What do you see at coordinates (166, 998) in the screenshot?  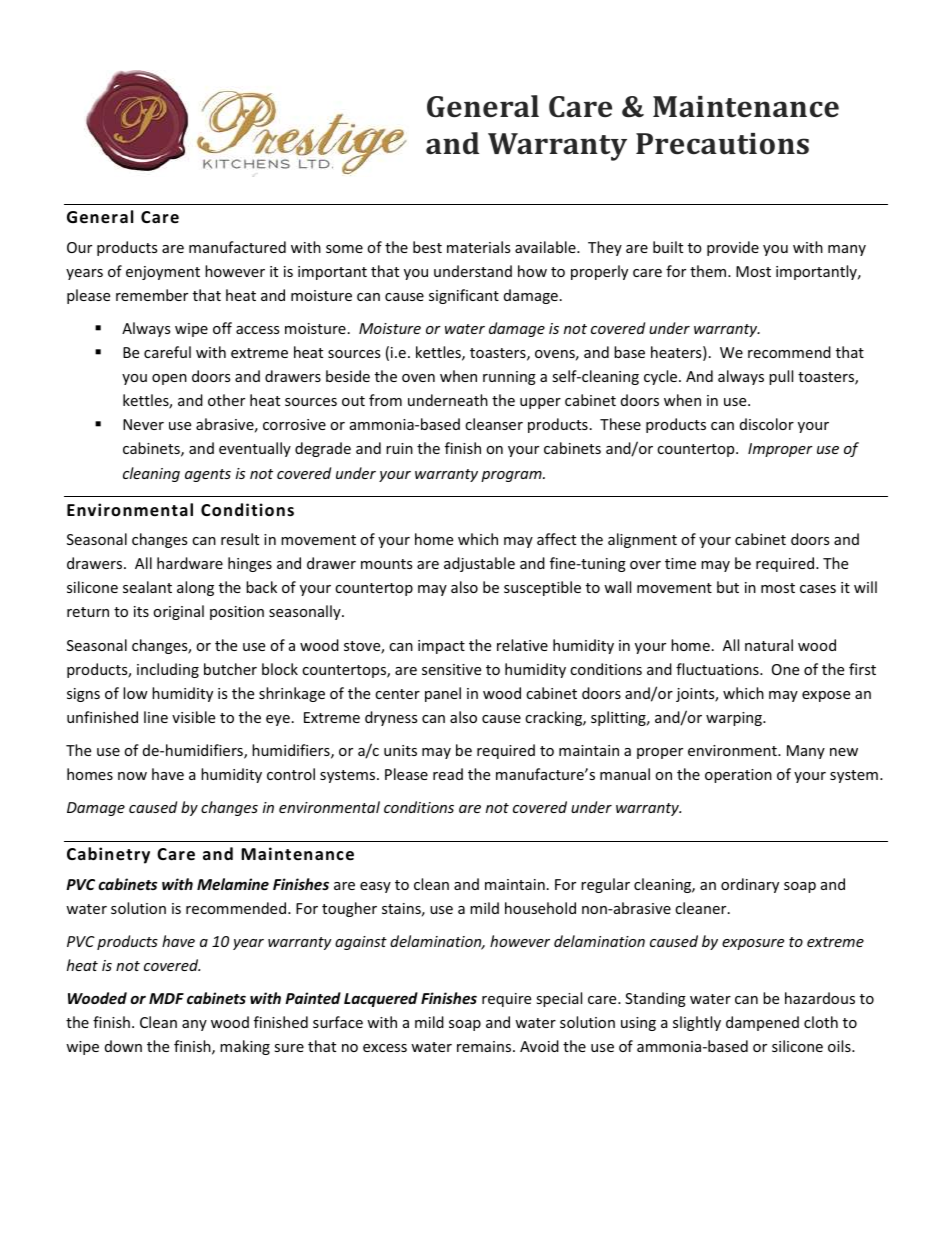 I see `MDF` at bounding box center [166, 998].
